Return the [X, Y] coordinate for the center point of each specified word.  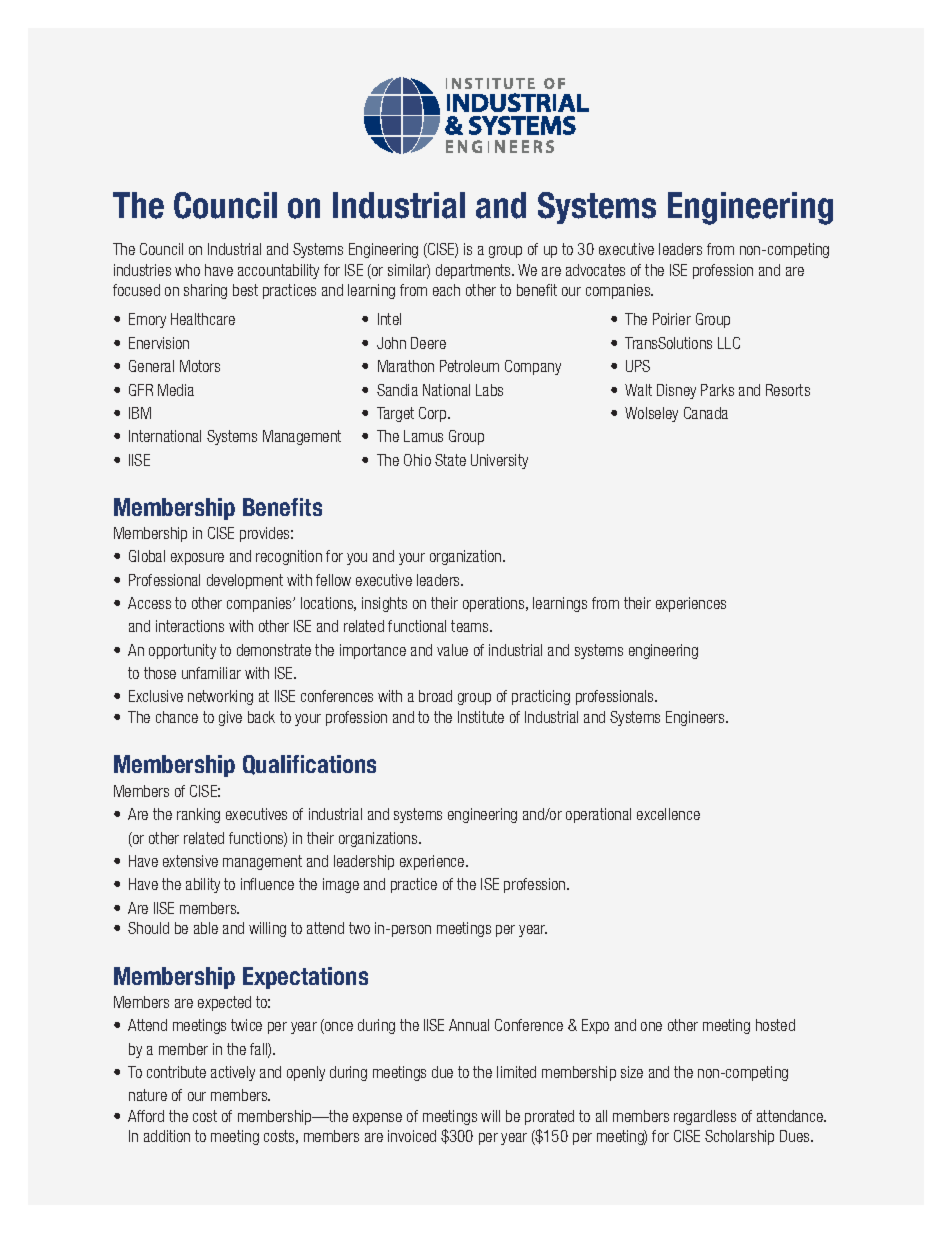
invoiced [412, 1136]
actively [233, 1073]
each [446, 290]
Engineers [696, 718]
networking [220, 697]
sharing [205, 291]
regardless [705, 1117]
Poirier [672, 319]
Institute [481, 717]
